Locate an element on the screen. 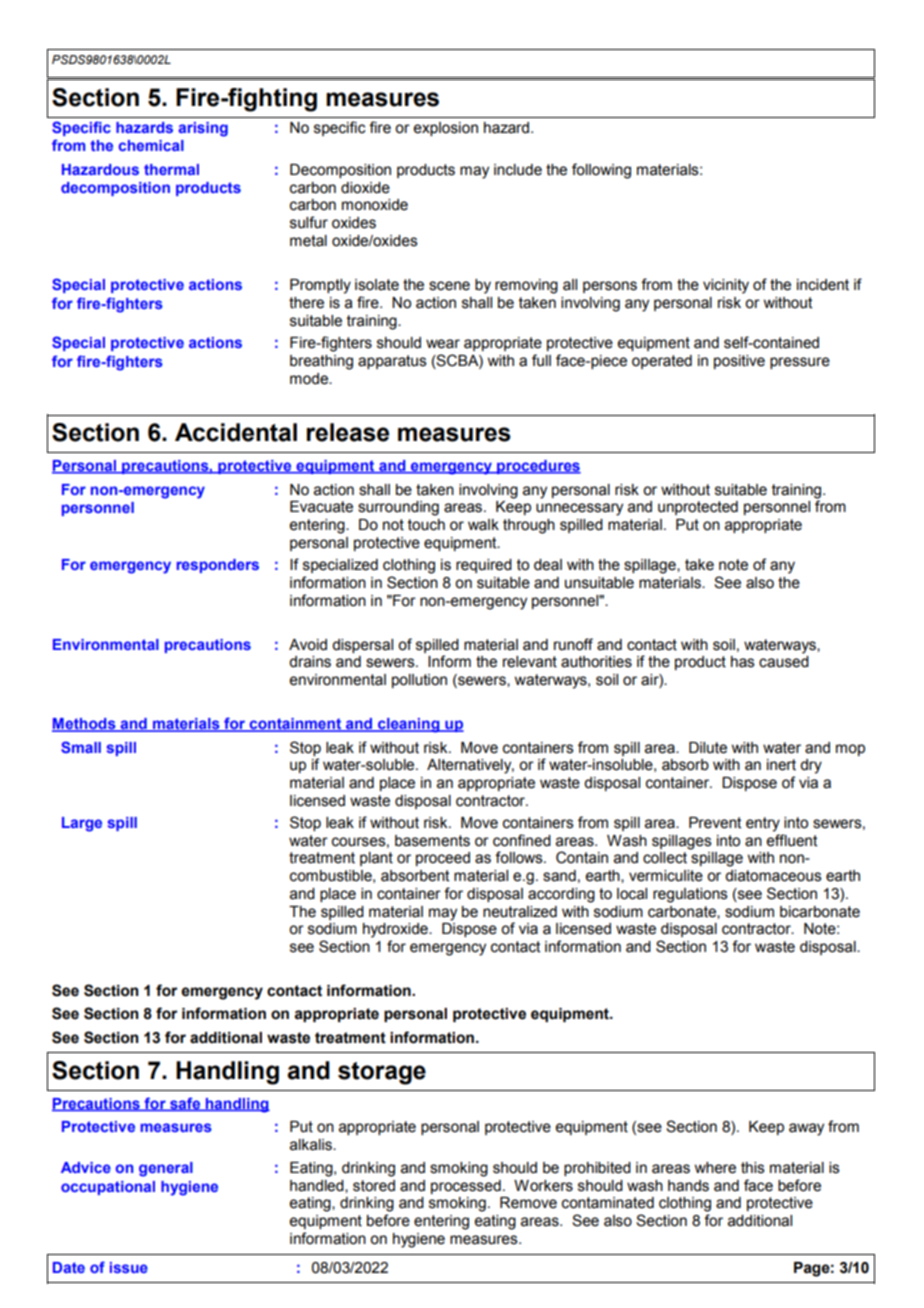 This screenshot has height=1308, width=924. pollution is located at coordinates (419, 681).
